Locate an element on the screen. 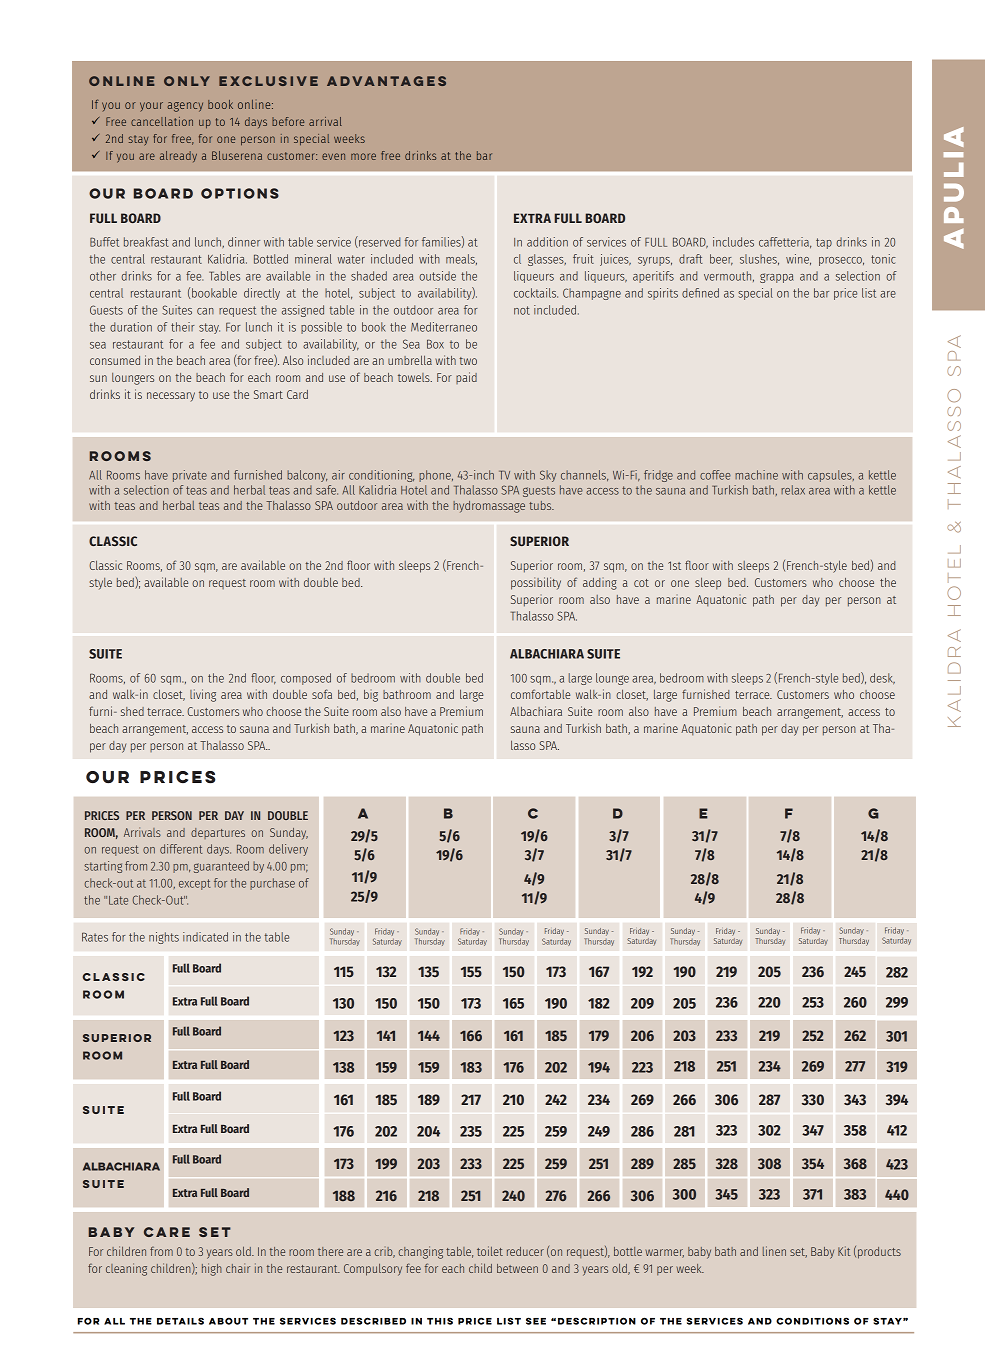 The image size is (985, 1369). agency is located at coordinates (185, 107).
